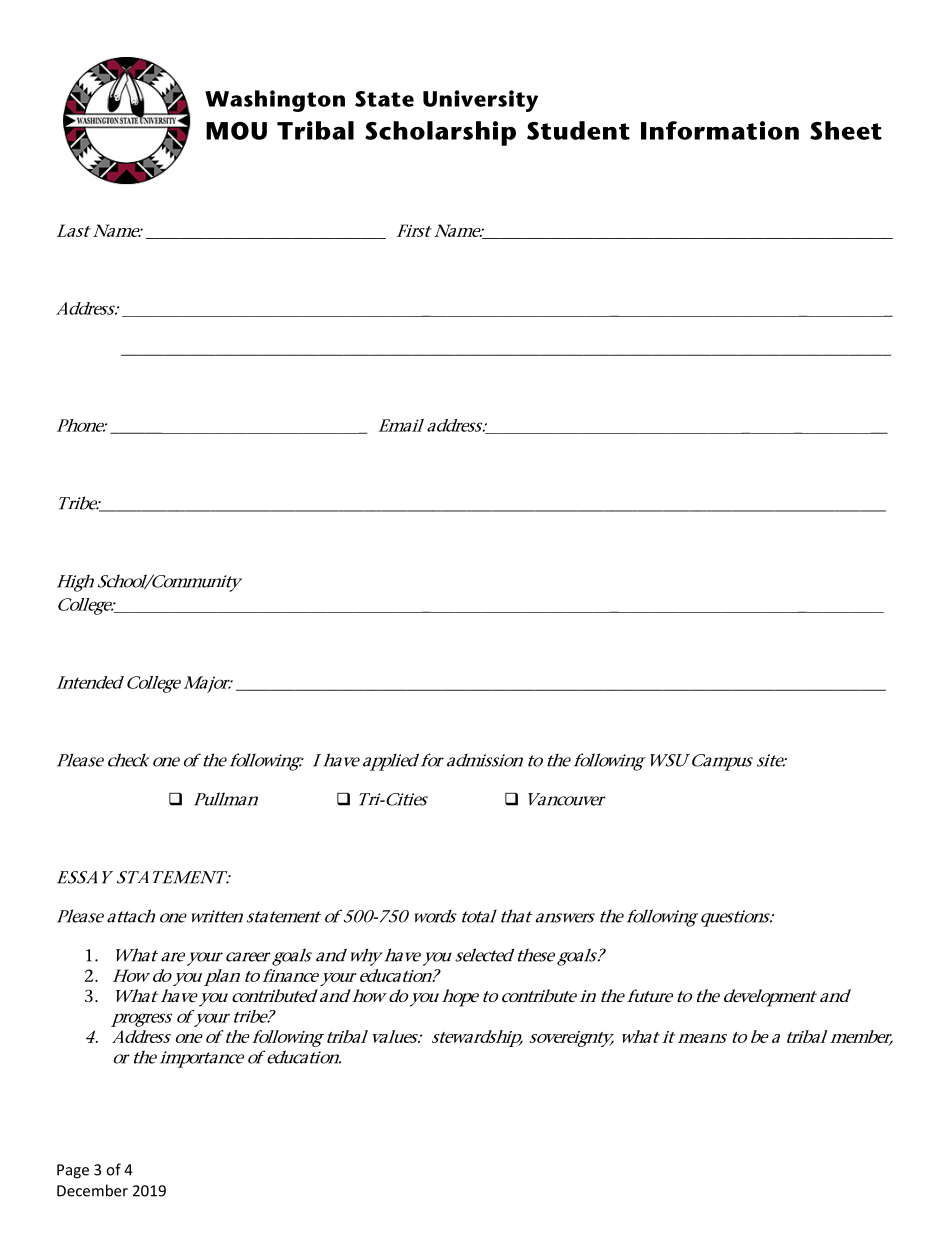 The height and width of the image is (1233, 952). What do you see at coordinates (578, 130) in the image?
I see `Student` at bounding box center [578, 130].
